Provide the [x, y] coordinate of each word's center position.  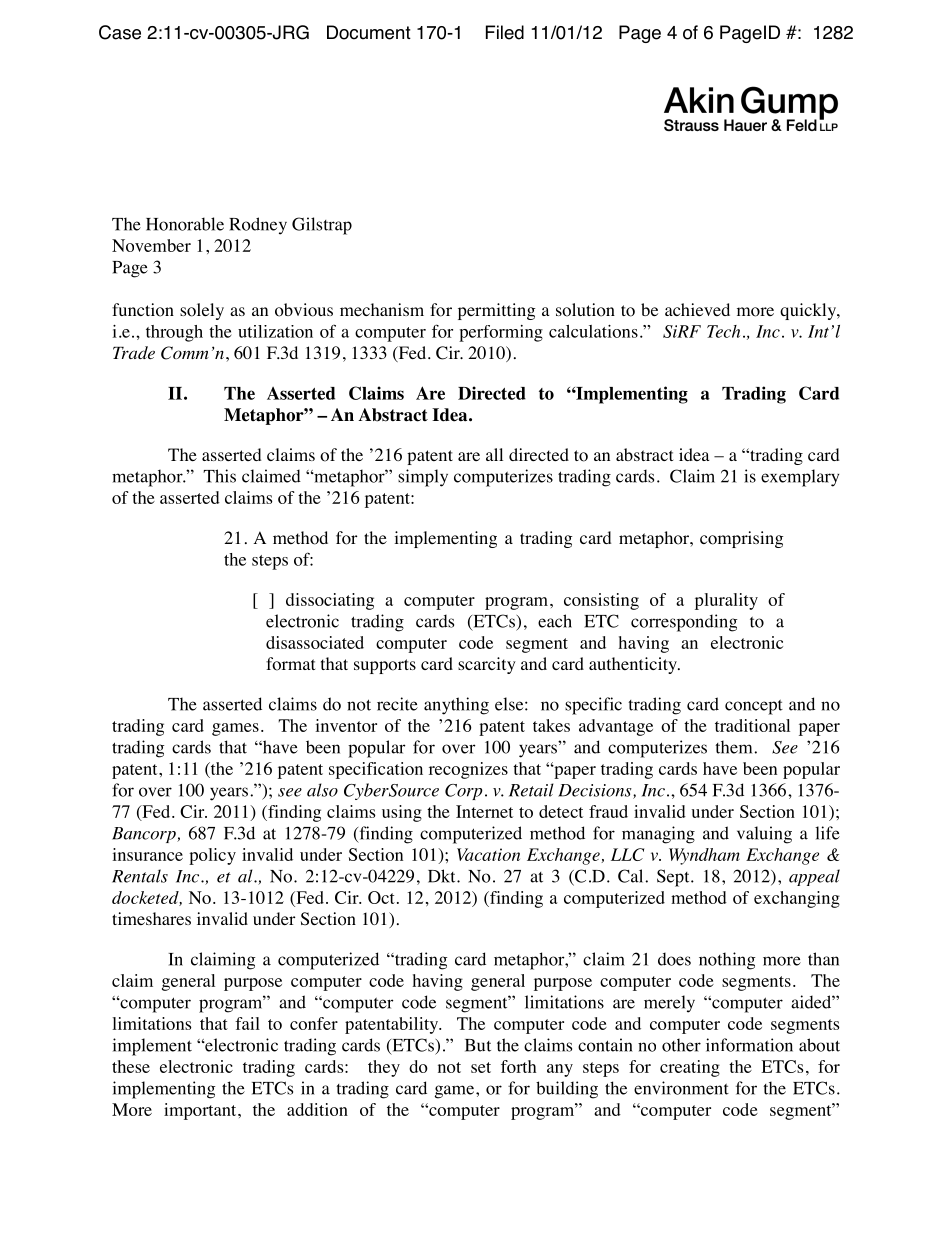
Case [120, 32]
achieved [697, 309]
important [201, 1111]
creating [690, 1068]
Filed [505, 32]
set [481, 1067]
